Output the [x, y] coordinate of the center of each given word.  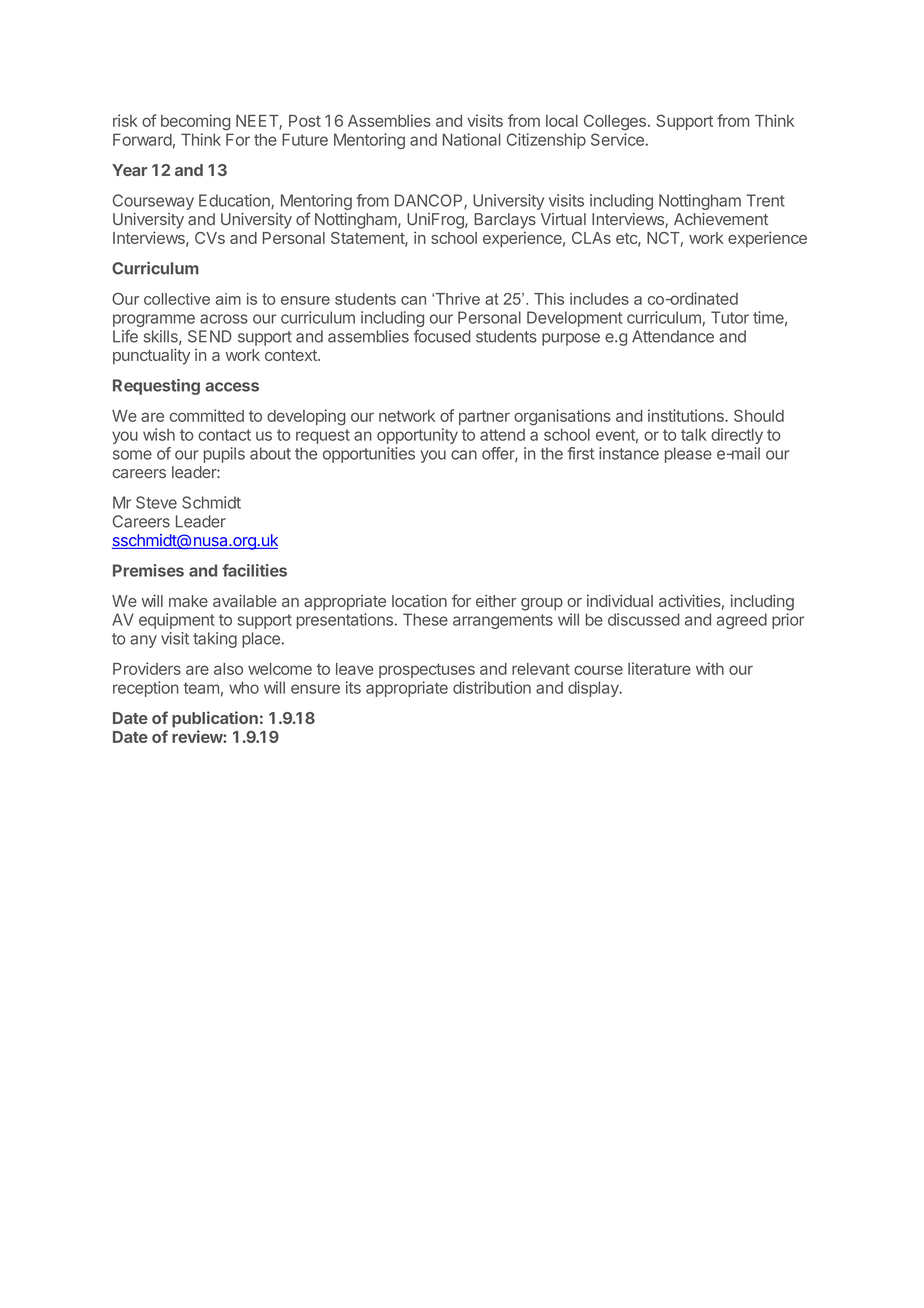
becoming [195, 122]
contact [224, 435]
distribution [492, 687]
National [472, 139]
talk [694, 434]
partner [484, 417]
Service [617, 139]
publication [215, 719]
